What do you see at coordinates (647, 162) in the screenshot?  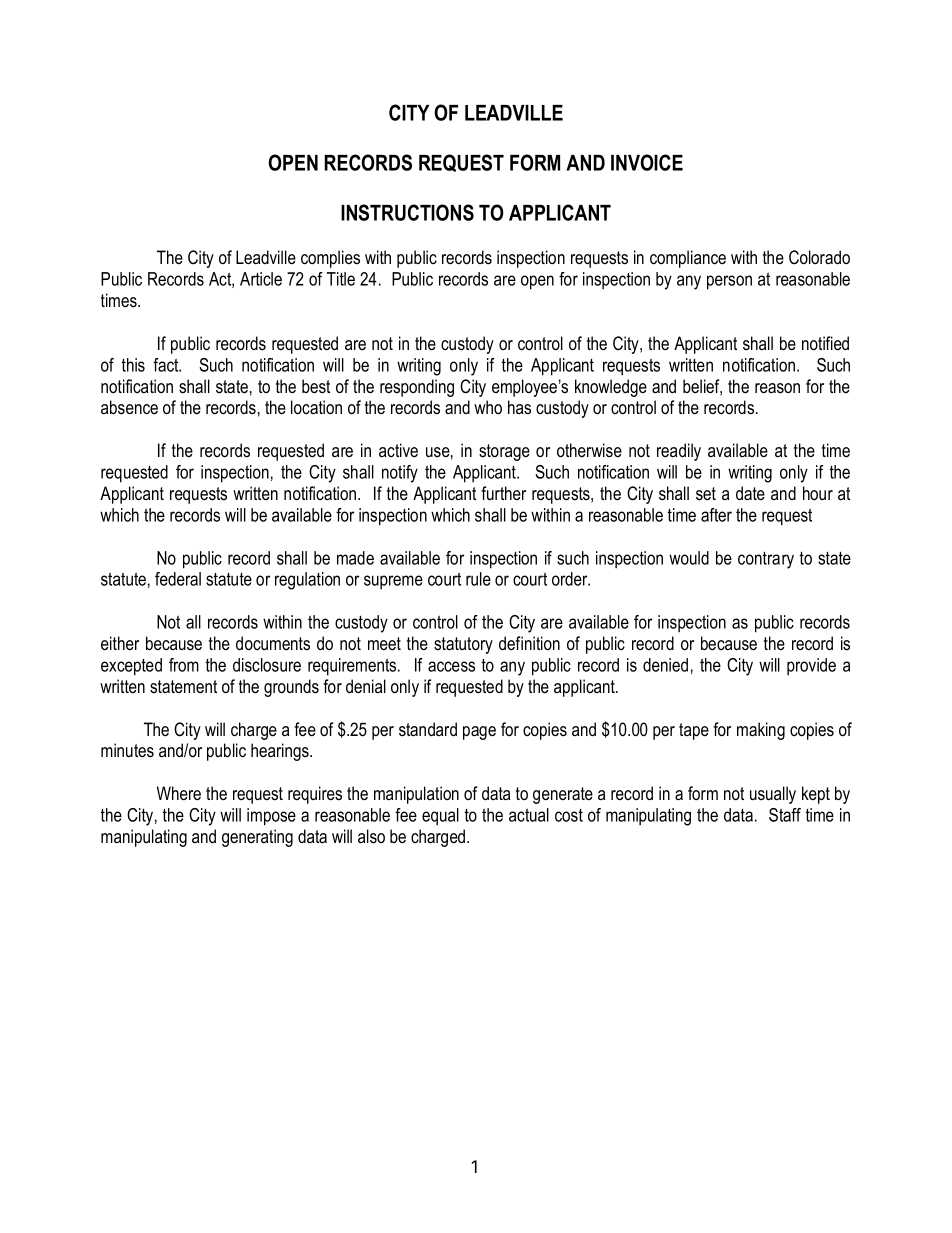 I see `INVOICE` at bounding box center [647, 162].
